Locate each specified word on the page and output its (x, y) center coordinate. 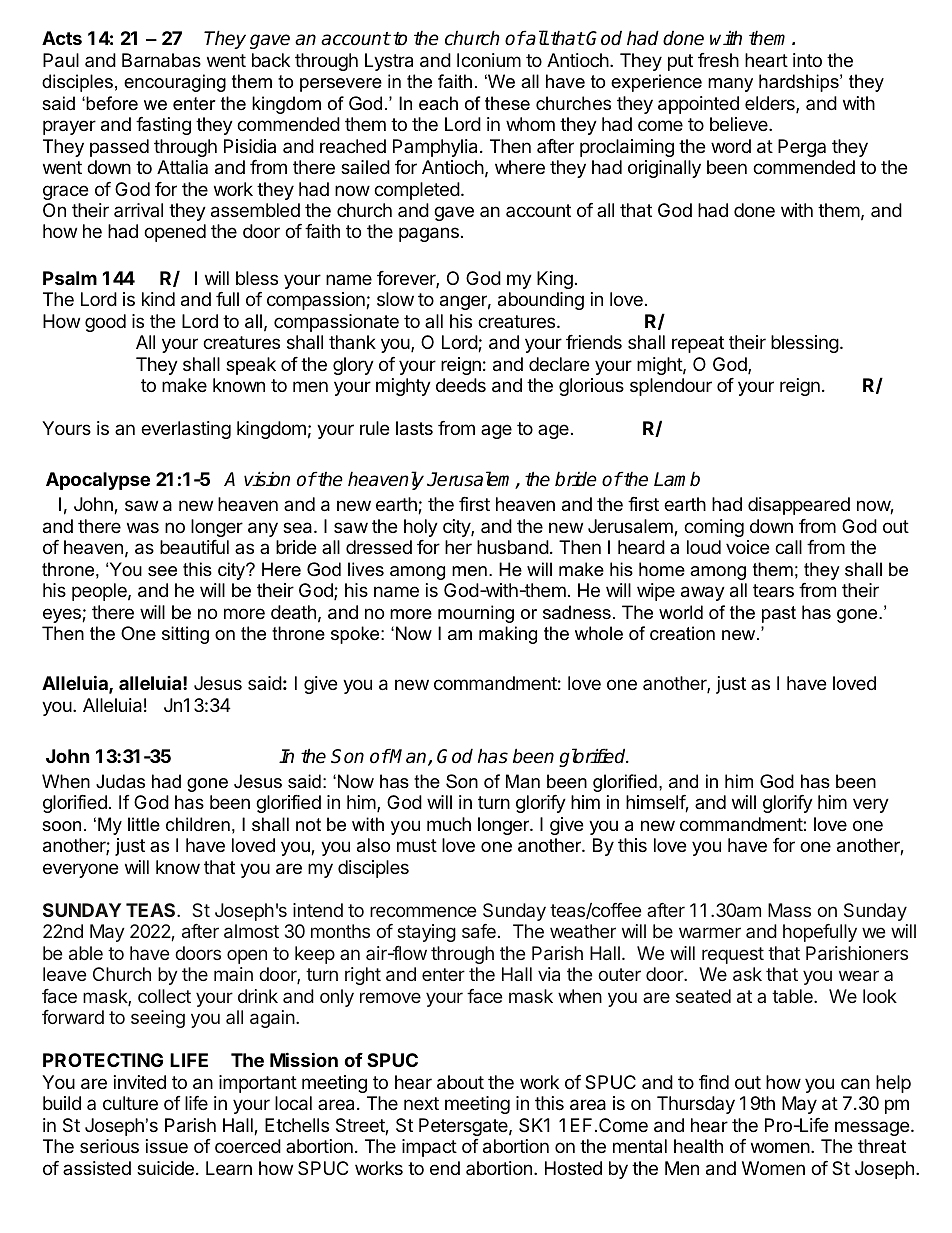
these (507, 103)
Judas (120, 781)
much (449, 824)
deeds (461, 385)
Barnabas (161, 60)
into (807, 60)
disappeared (799, 506)
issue (167, 1146)
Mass (789, 910)
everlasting (186, 430)
